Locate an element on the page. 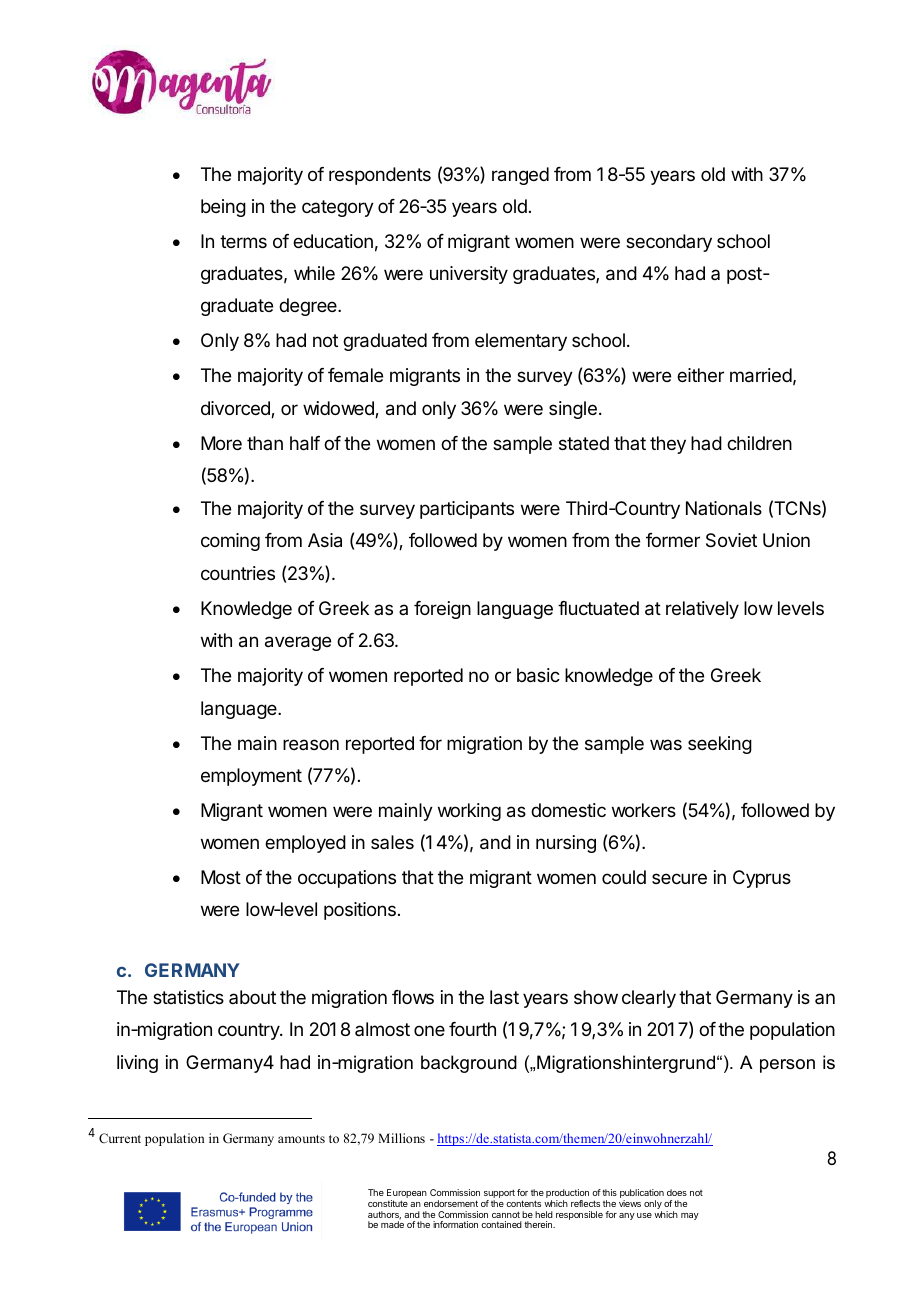 The image size is (924, 1307). foreign is located at coordinates (442, 610).
